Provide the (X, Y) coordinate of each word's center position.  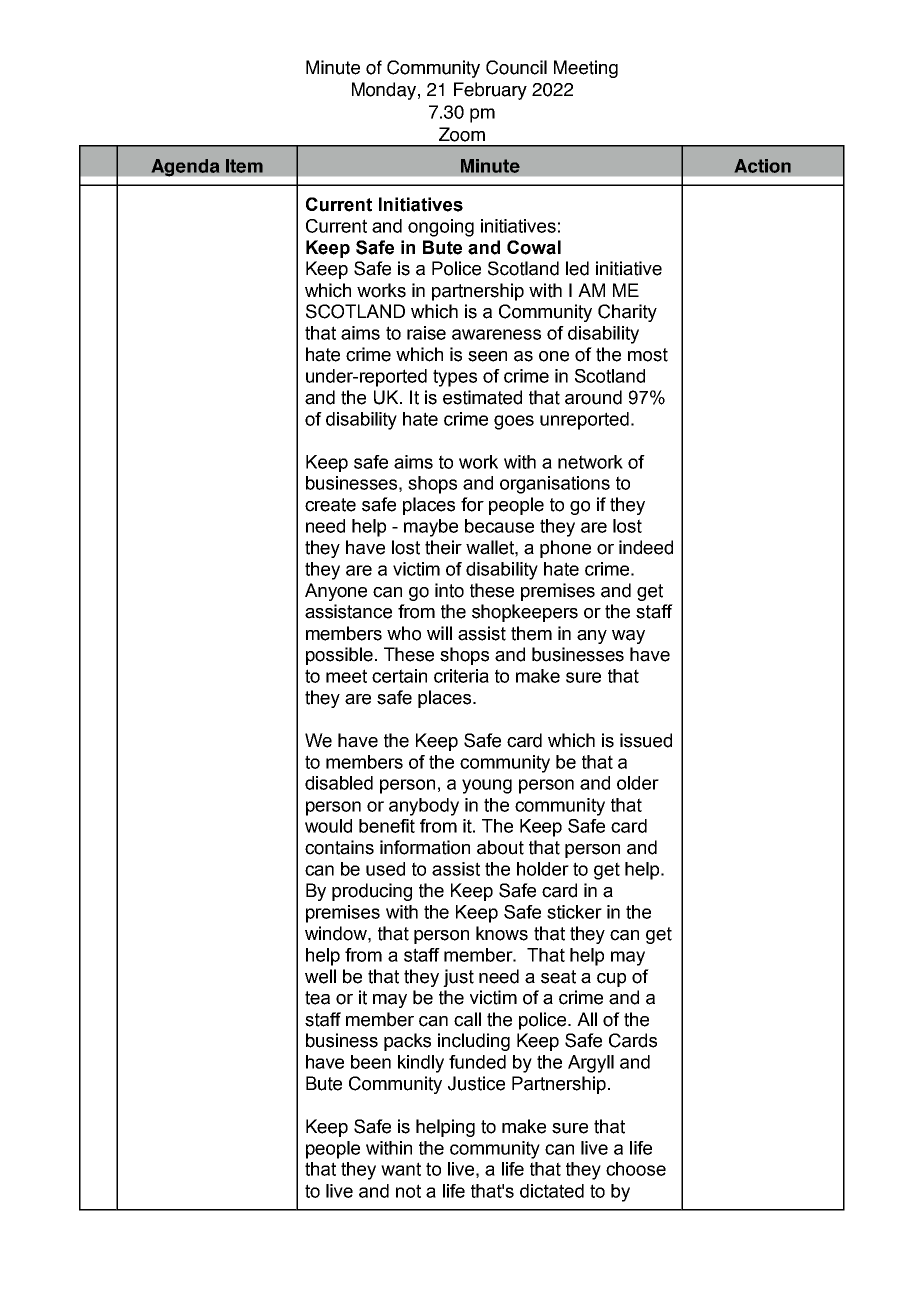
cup (611, 980)
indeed (646, 547)
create (330, 505)
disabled (339, 783)
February (490, 91)
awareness (496, 334)
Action (763, 166)
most (648, 355)
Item (244, 166)
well (320, 976)
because (499, 526)
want (401, 1169)
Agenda (185, 168)
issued (646, 740)
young (487, 786)
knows (502, 933)
